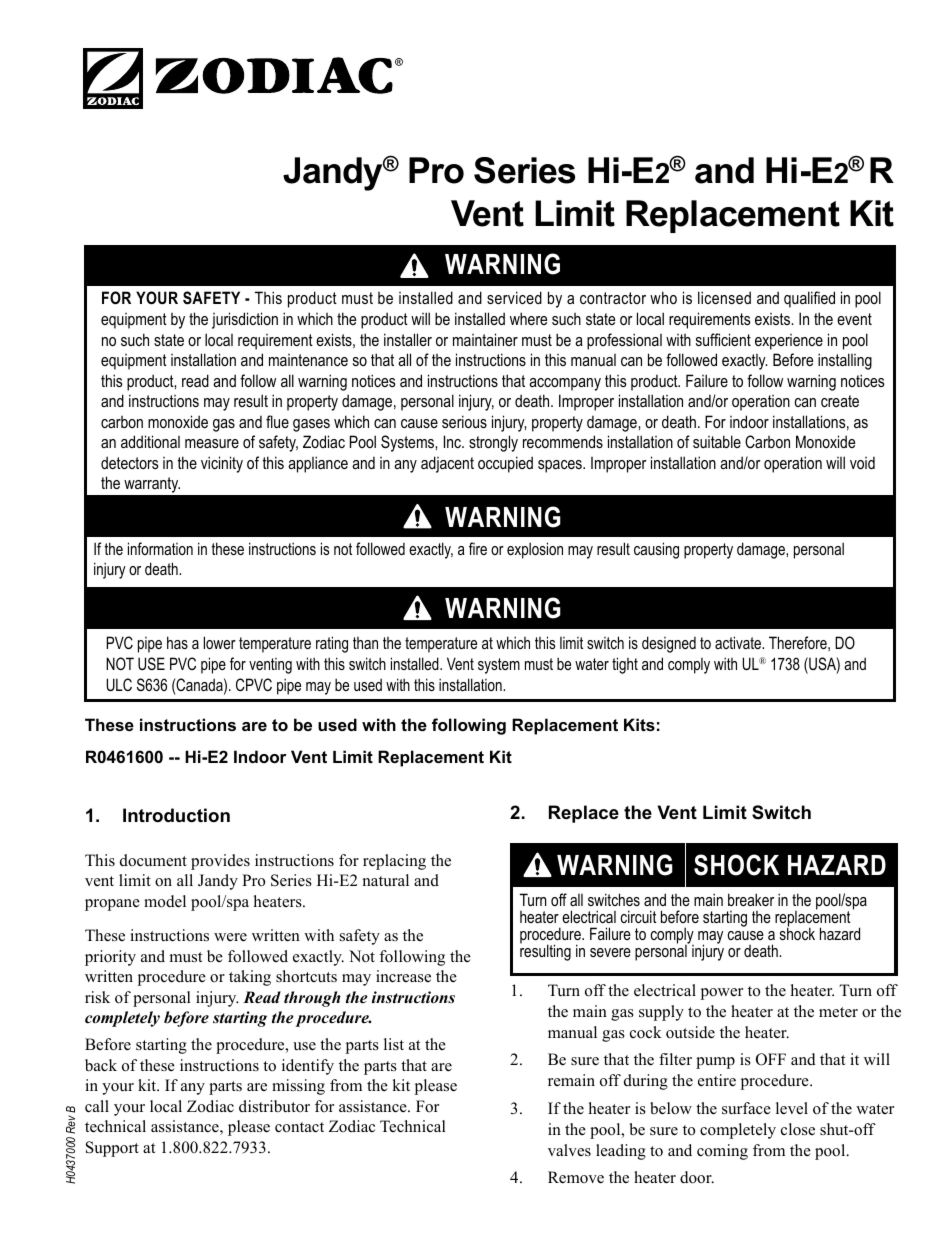  Describe the element at coordinates (639, 724) in the image. I see `Kits` at that location.
